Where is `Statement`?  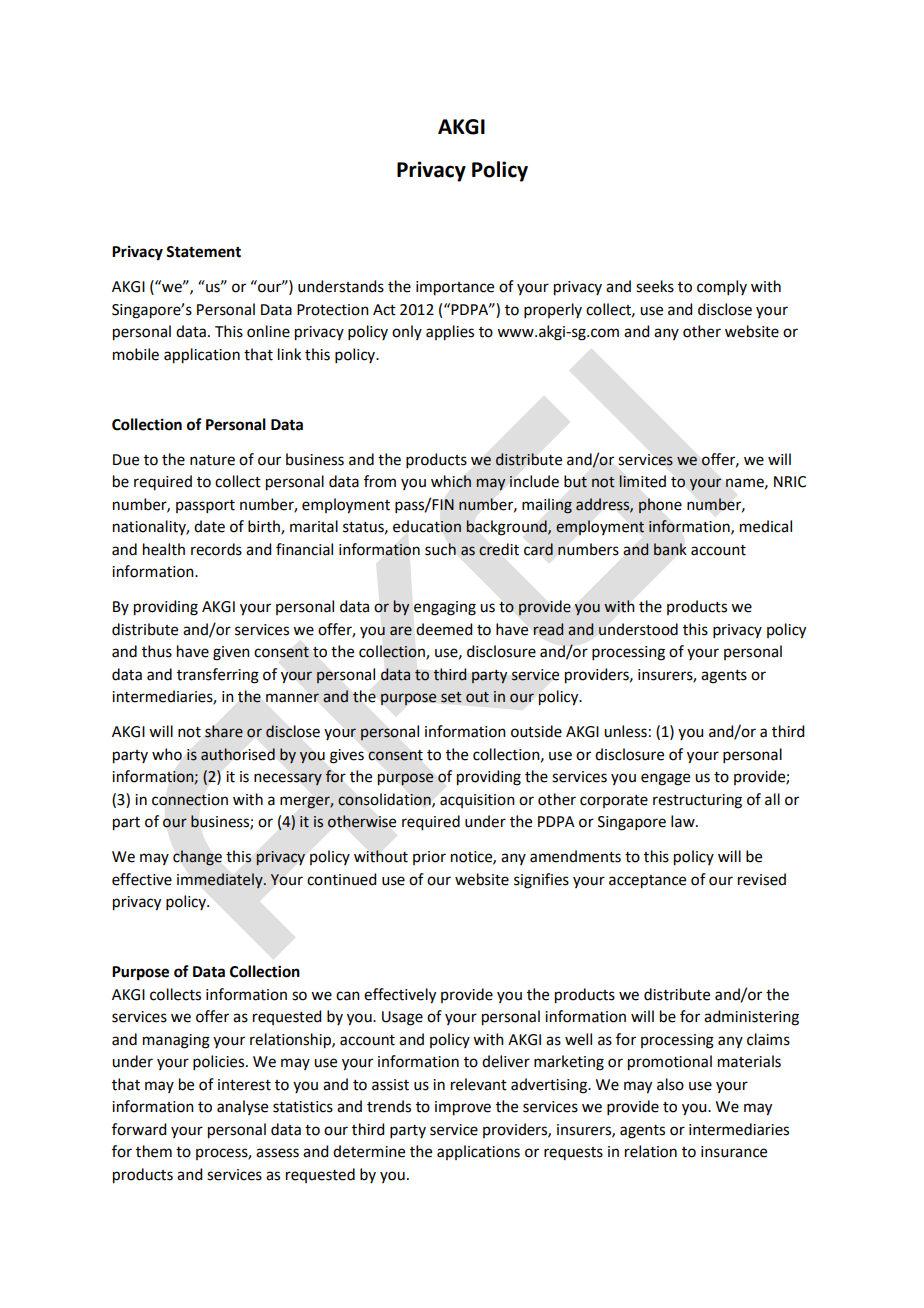
Statement is located at coordinates (203, 252).
